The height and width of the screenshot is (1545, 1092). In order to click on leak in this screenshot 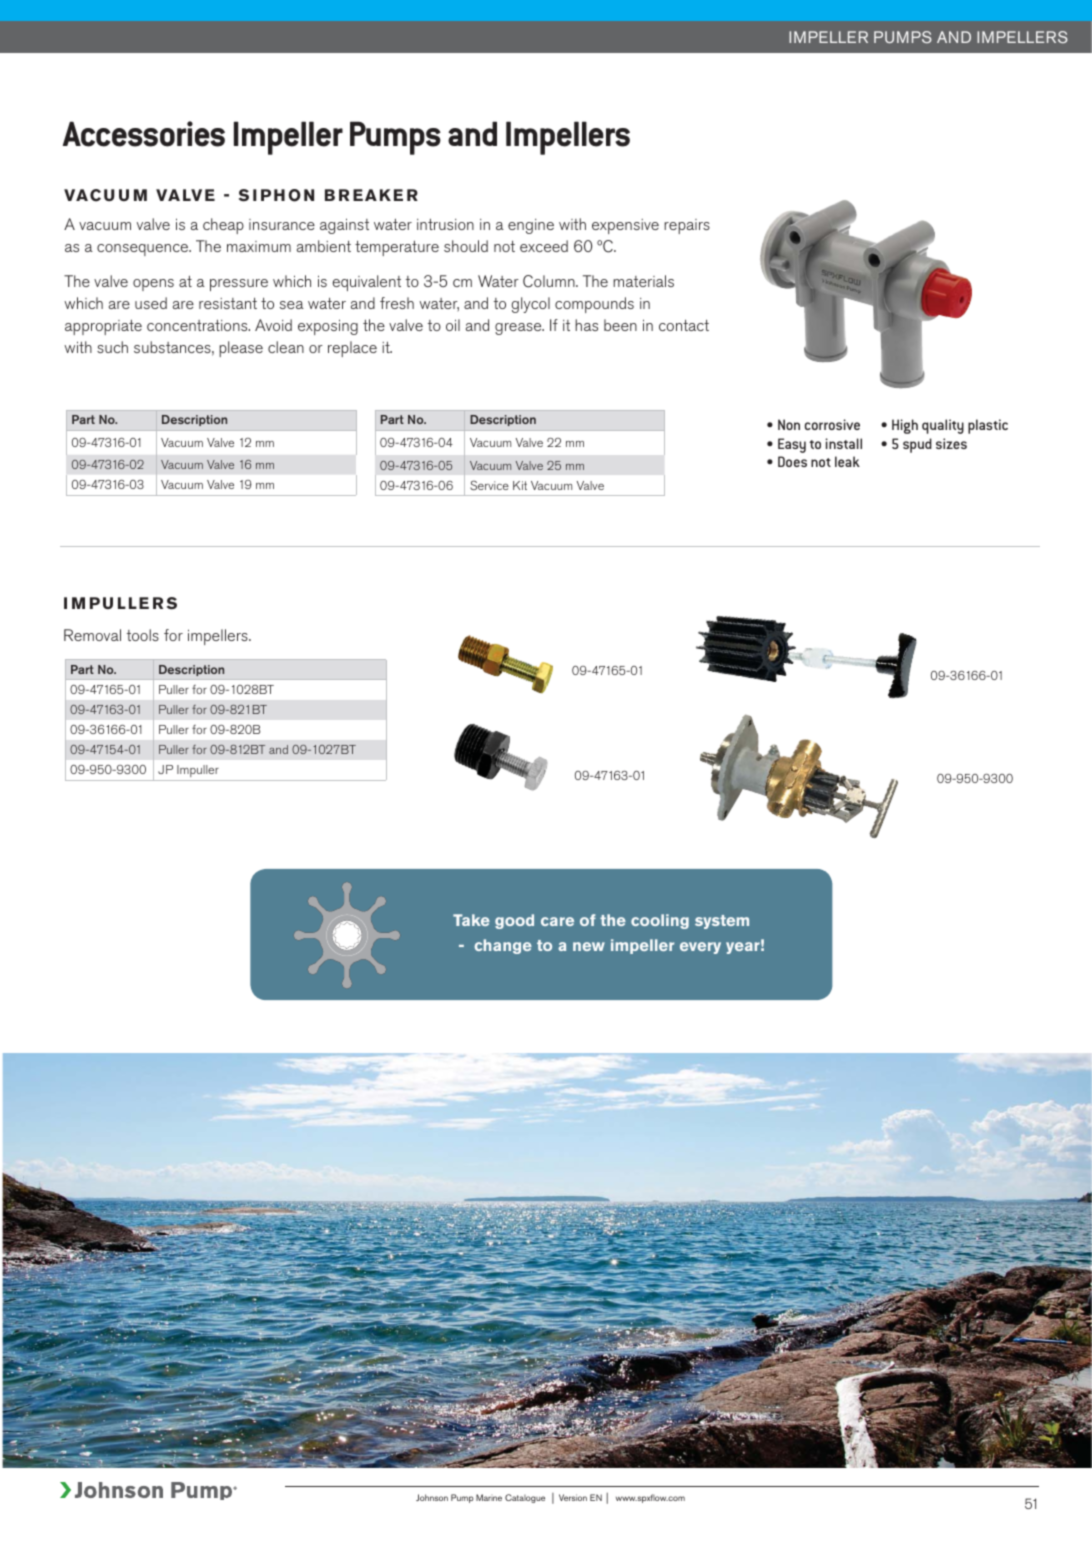, I will do `click(847, 461)`.
